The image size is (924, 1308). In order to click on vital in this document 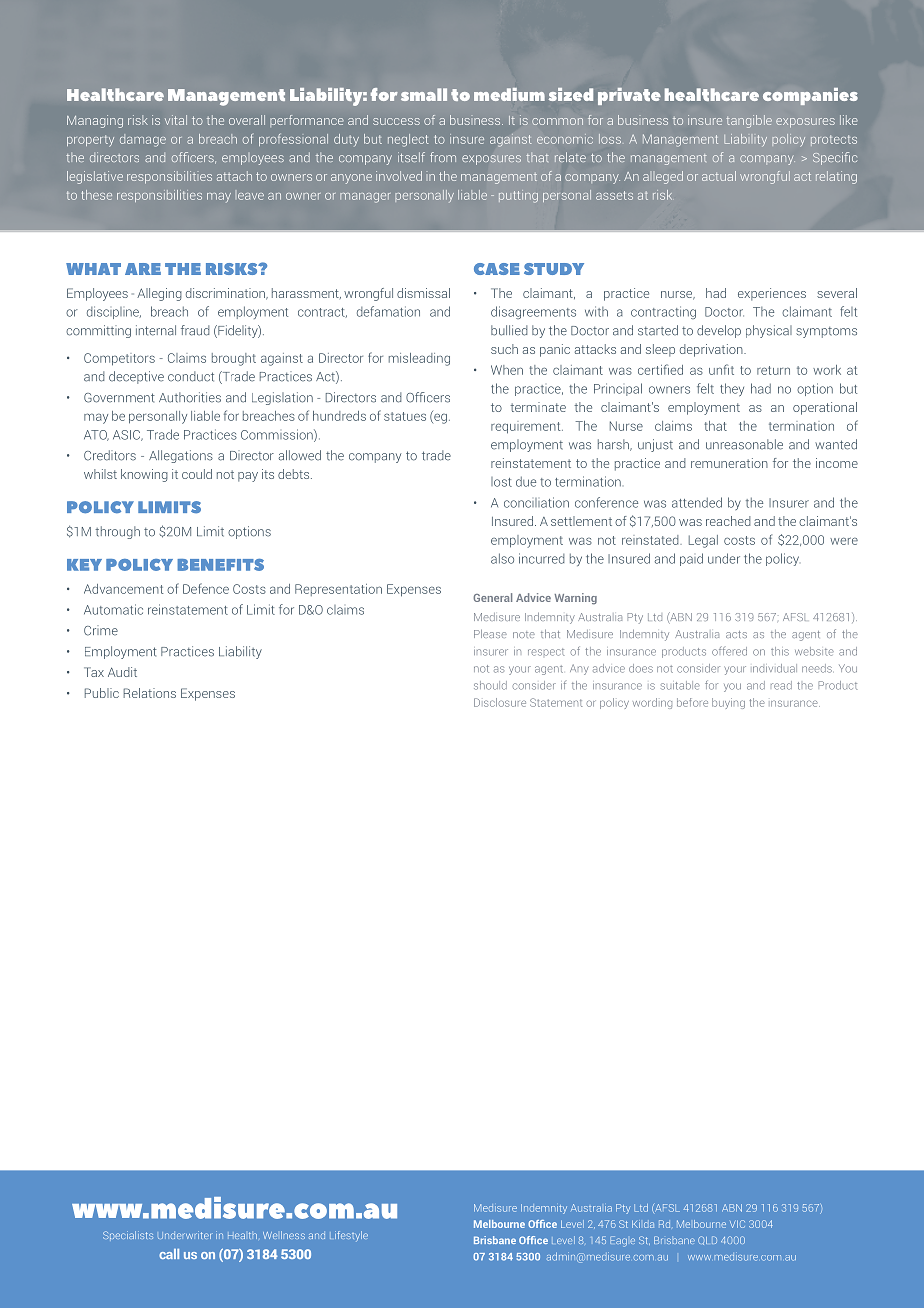, I will do `click(176, 120)`.
